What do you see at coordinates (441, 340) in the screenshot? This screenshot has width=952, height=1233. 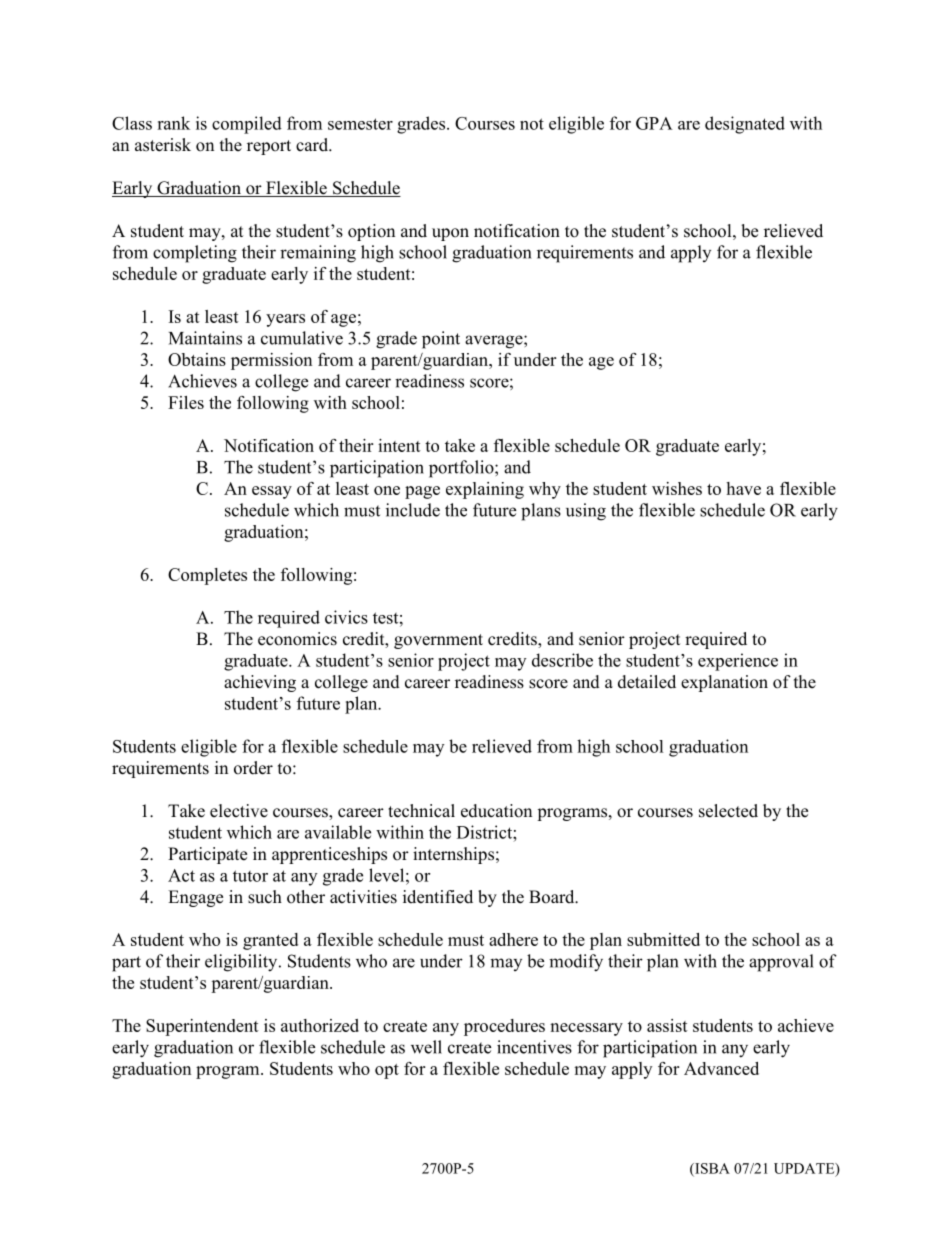 I see `point` at bounding box center [441, 340].
